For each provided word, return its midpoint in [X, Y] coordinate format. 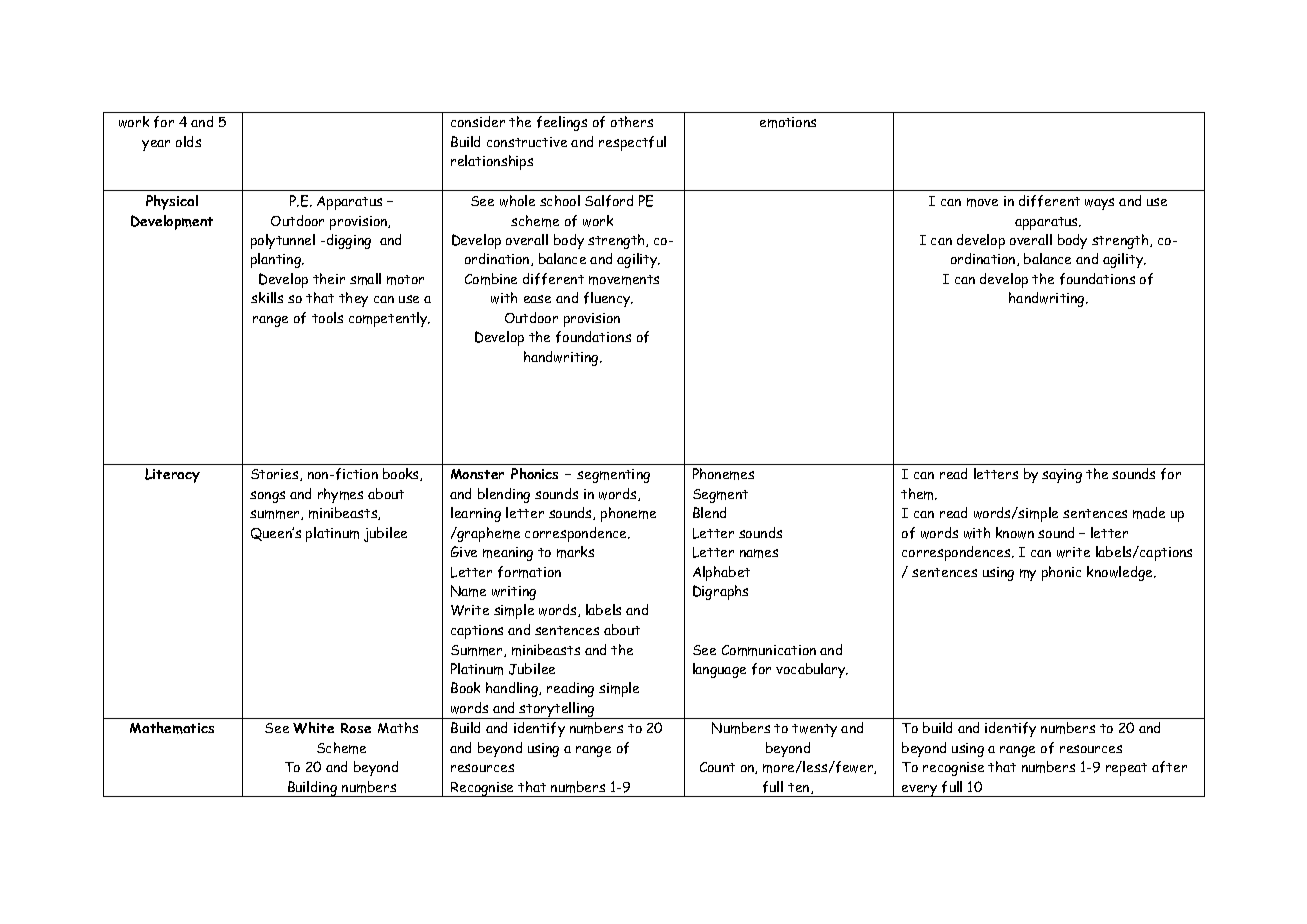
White [313, 728]
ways [1099, 204]
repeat [1126, 769]
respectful [632, 143]
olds [188, 141]
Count [717, 767]
